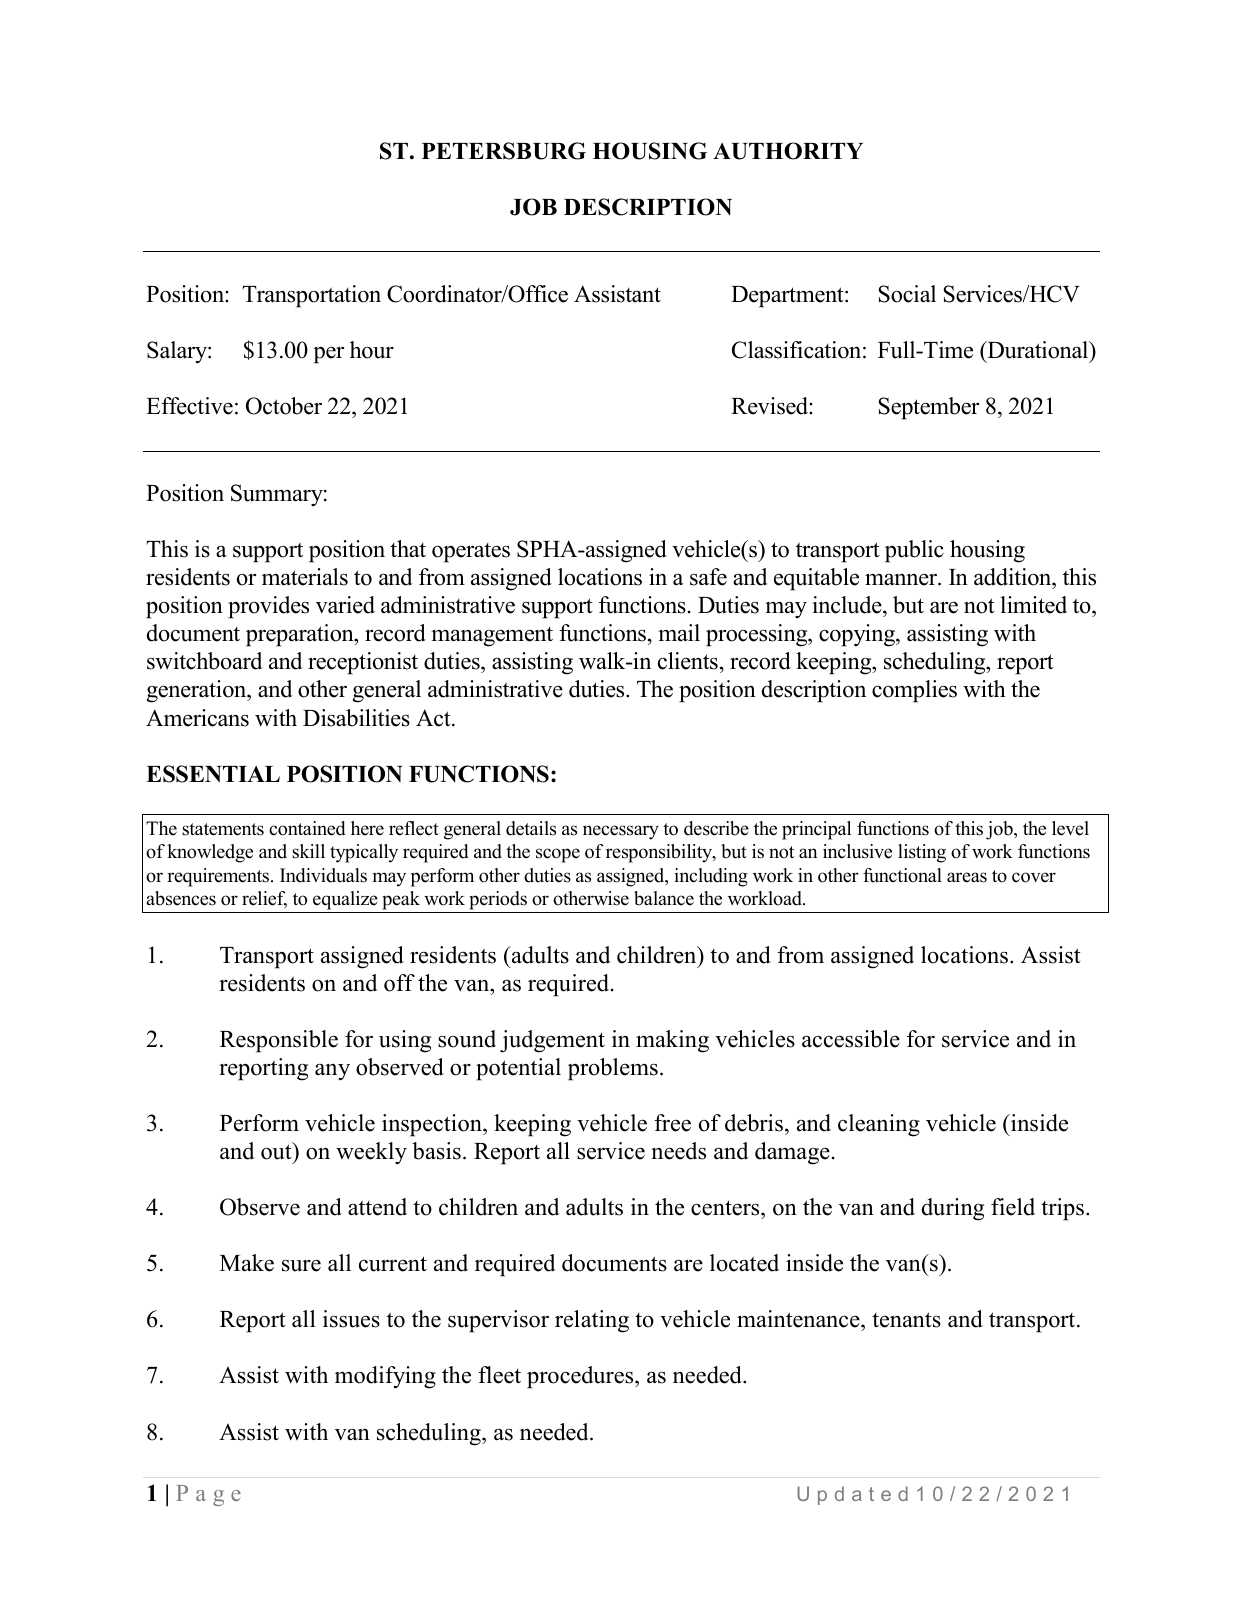  What do you see at coordinates (307, 828) in the page?
I see `contained` at bounding box center [307, 828].
